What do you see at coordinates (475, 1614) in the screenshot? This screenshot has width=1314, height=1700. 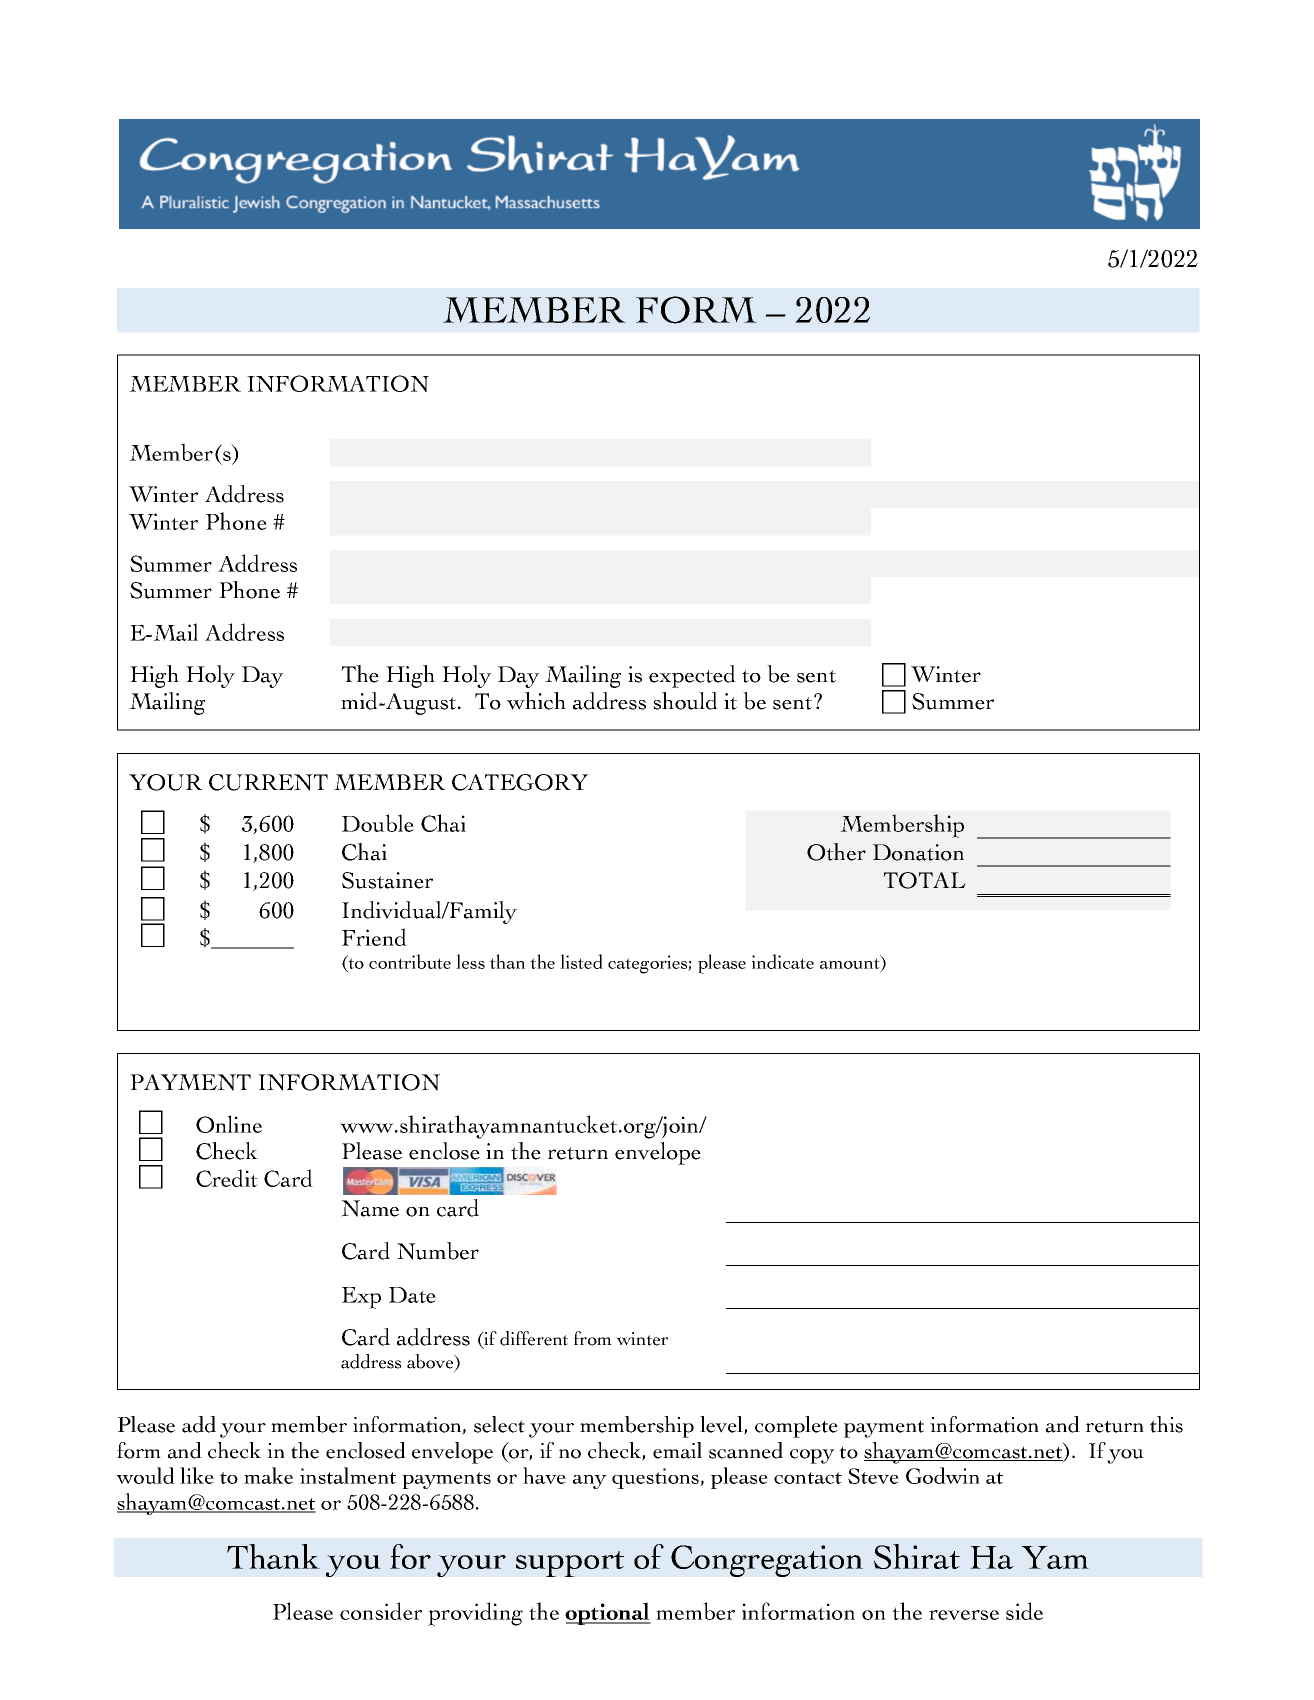 I see `providing` at bounding box center [475, 1614].
